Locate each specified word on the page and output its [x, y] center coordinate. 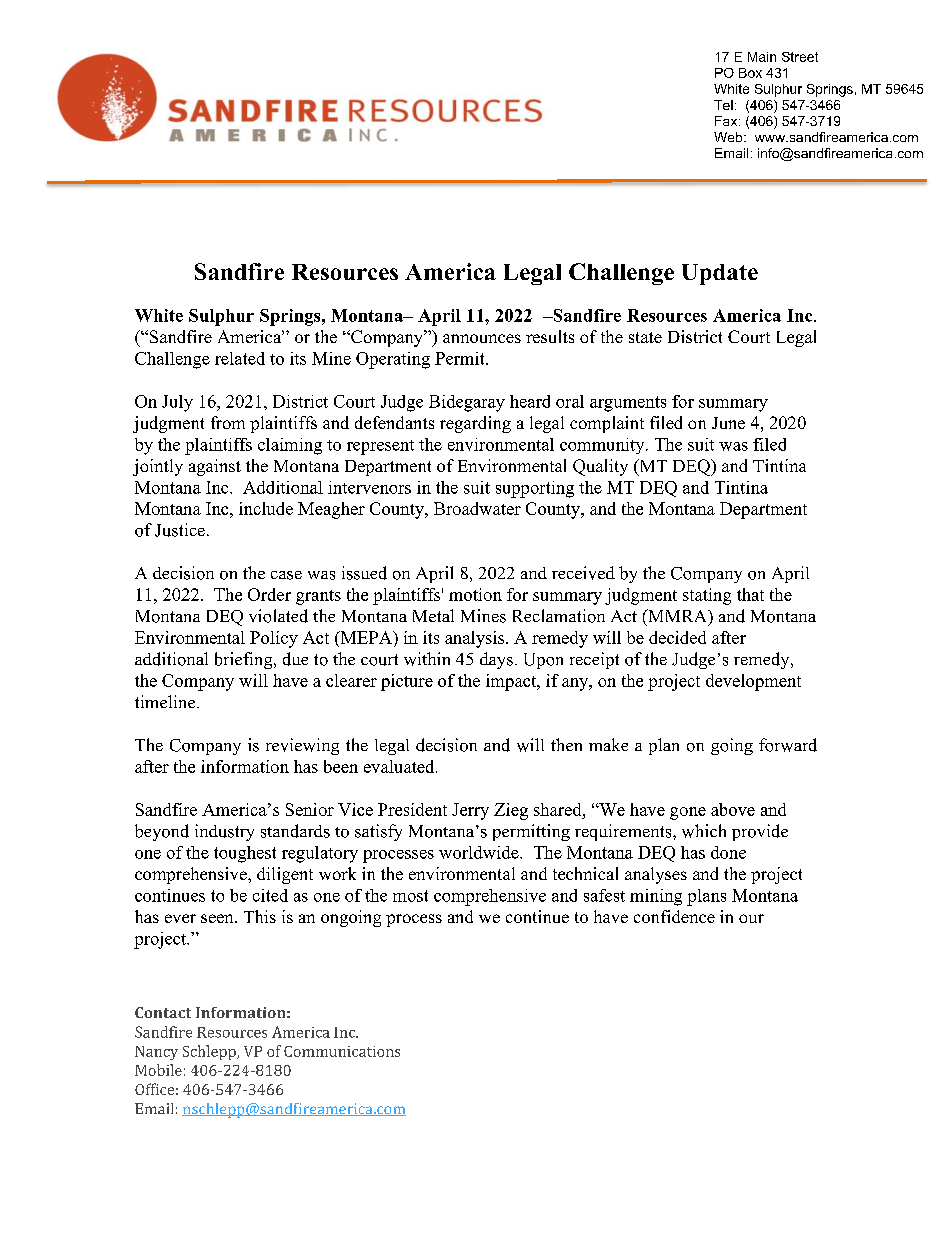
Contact [163, 1012]
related [240, 358]
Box [750, 73]
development [753, 682]
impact [512, 682]
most [410, 896]
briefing [245, 660]
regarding [475, 424]
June [728, 423]
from [228, 422]
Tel [723, 105]
